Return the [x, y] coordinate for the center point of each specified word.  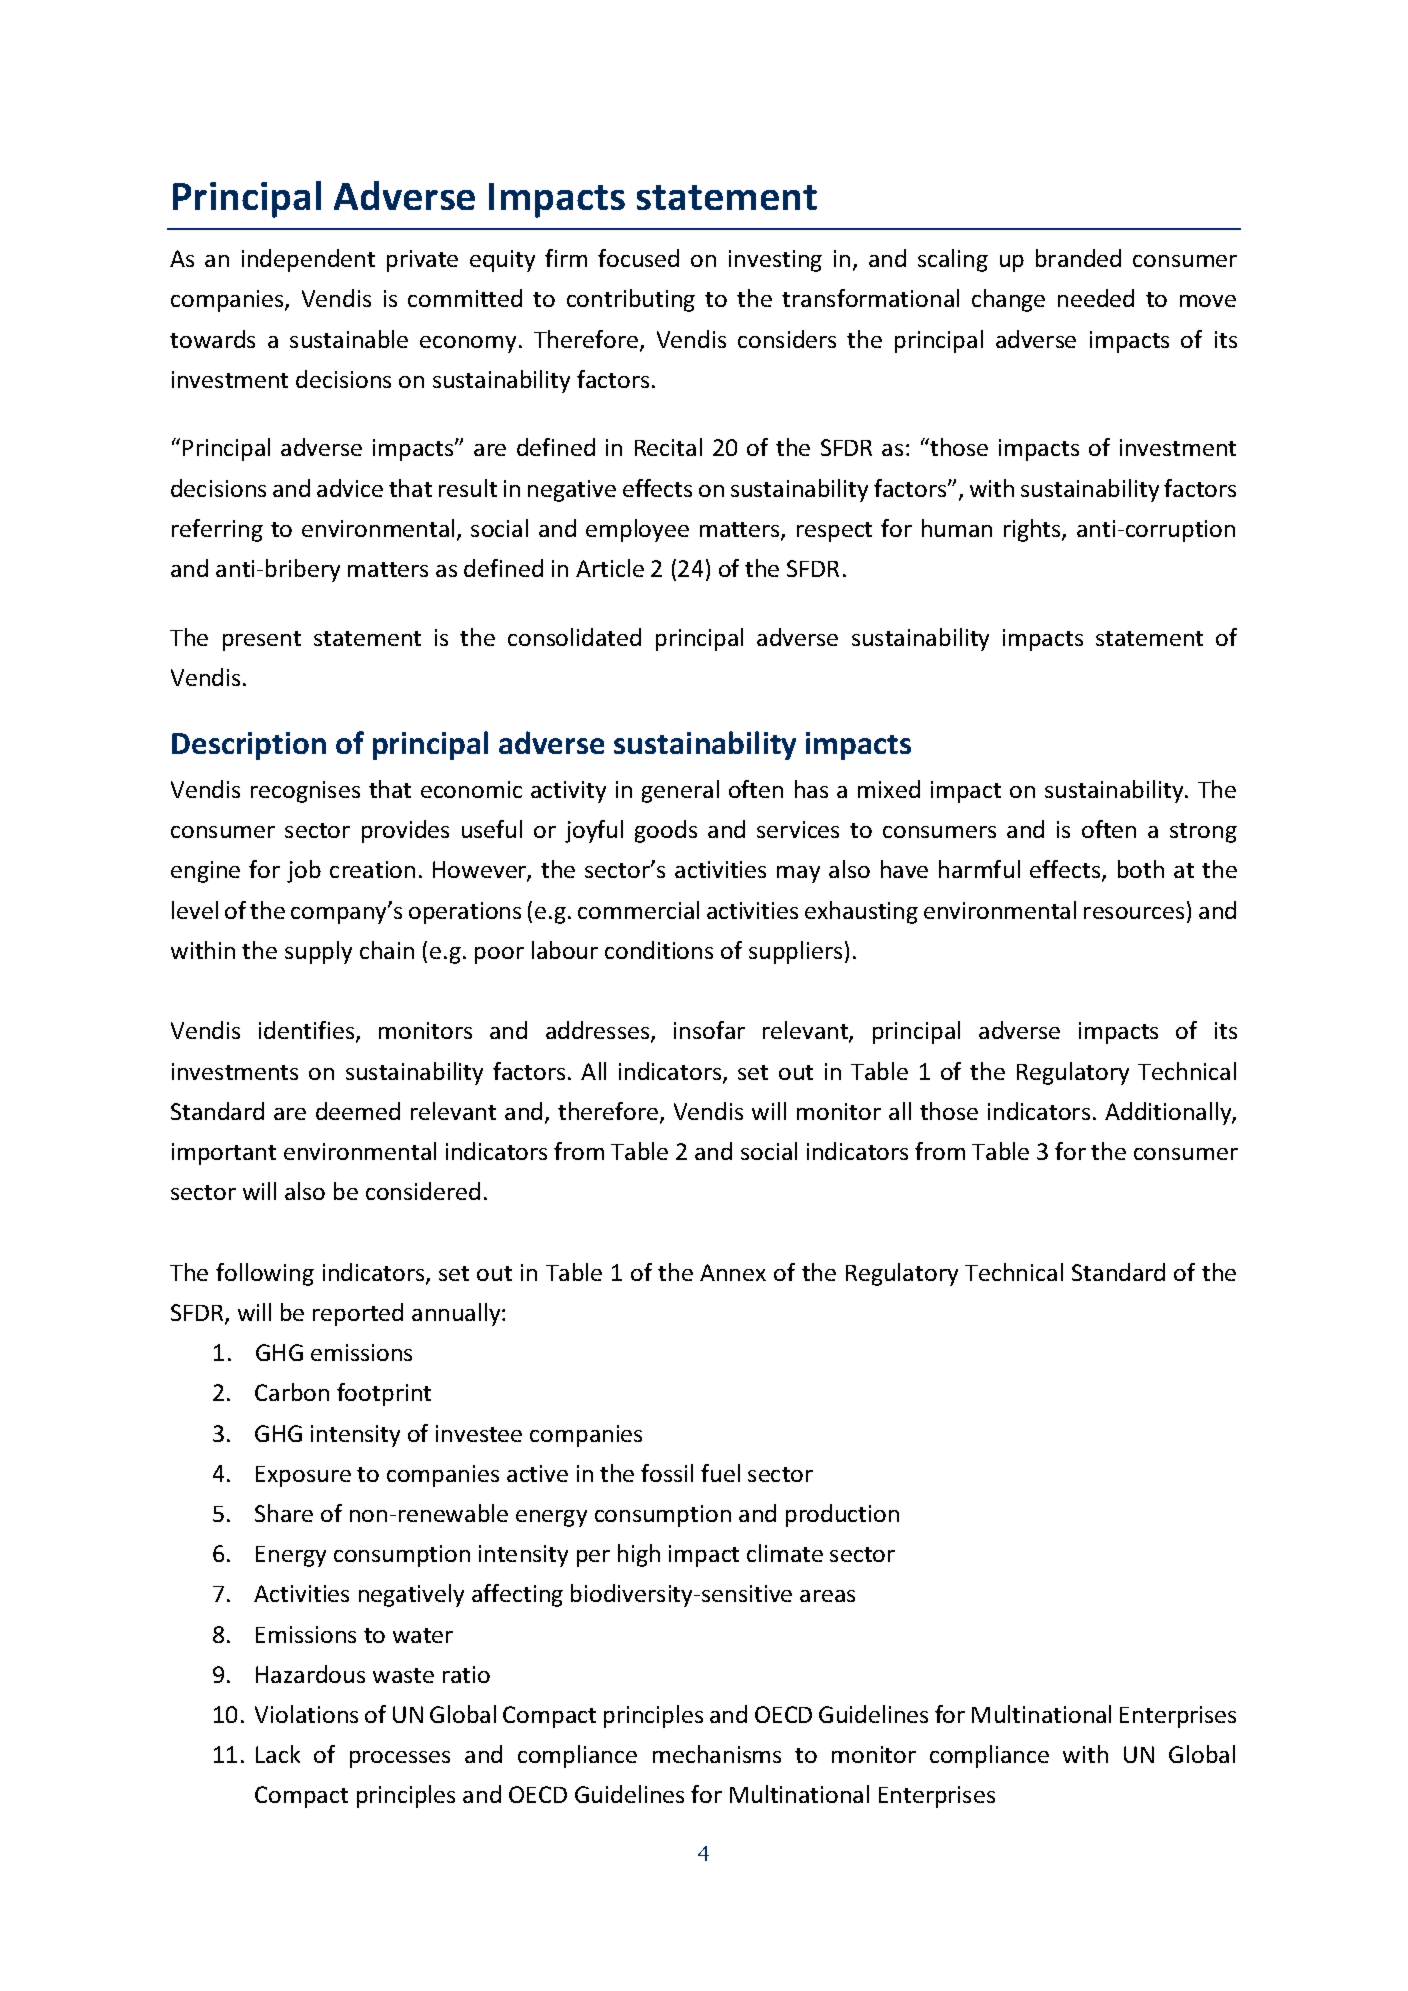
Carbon [292, 1392]
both [1141, 869]
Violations [306, 1714]
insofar [709, 1030]
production [842, 1515]
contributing [631, 300]
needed [1096, 298]
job [304, 871]
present [262, 641]
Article [610, 568]
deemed [358, 1111]
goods [666, 831]
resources [1134, 913]
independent [308, 260]
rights [1033, 530]
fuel [720, 1473]
